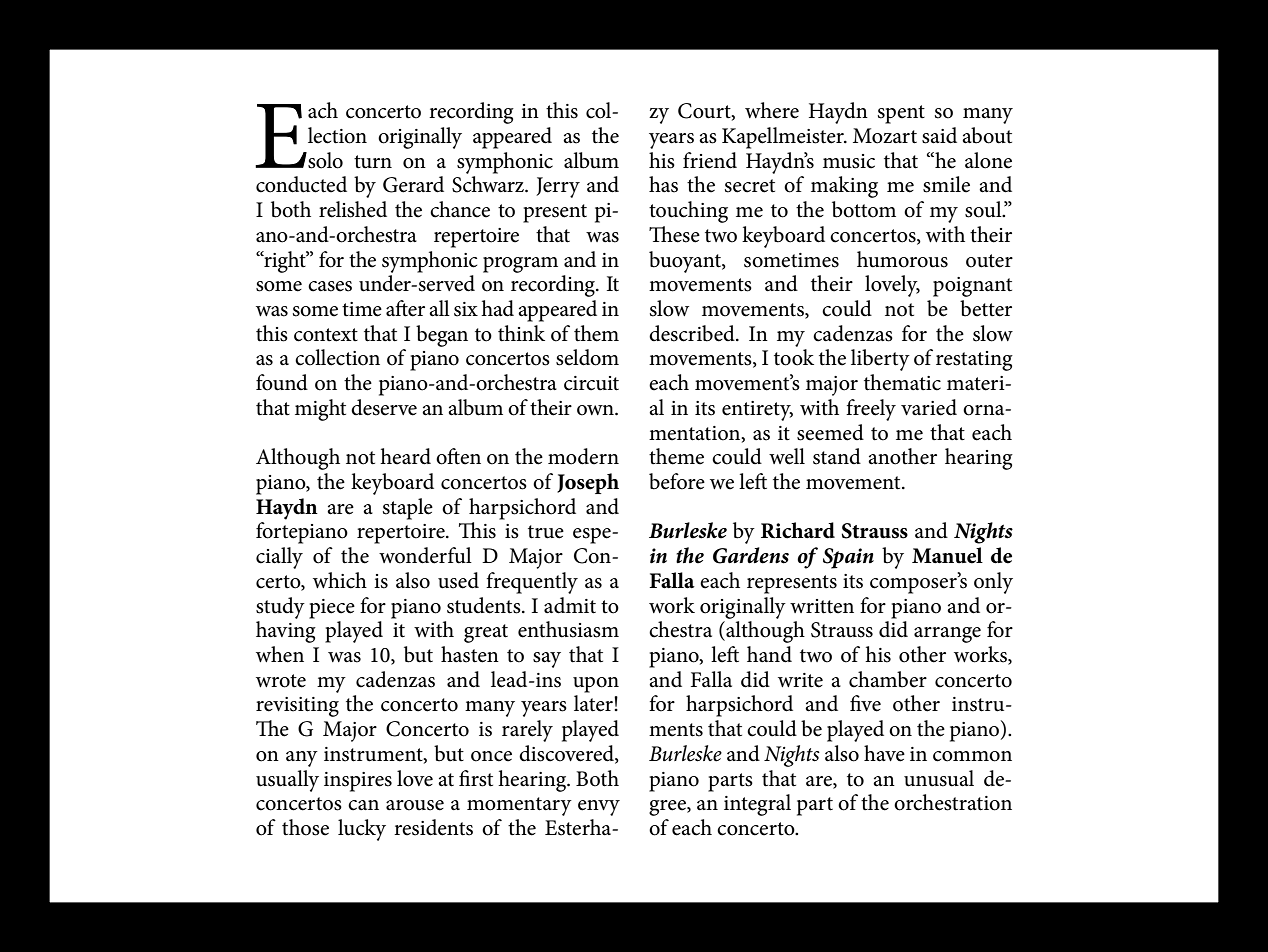 This document has height=952, width=1268. I want to click on before, so click(677, 481).
